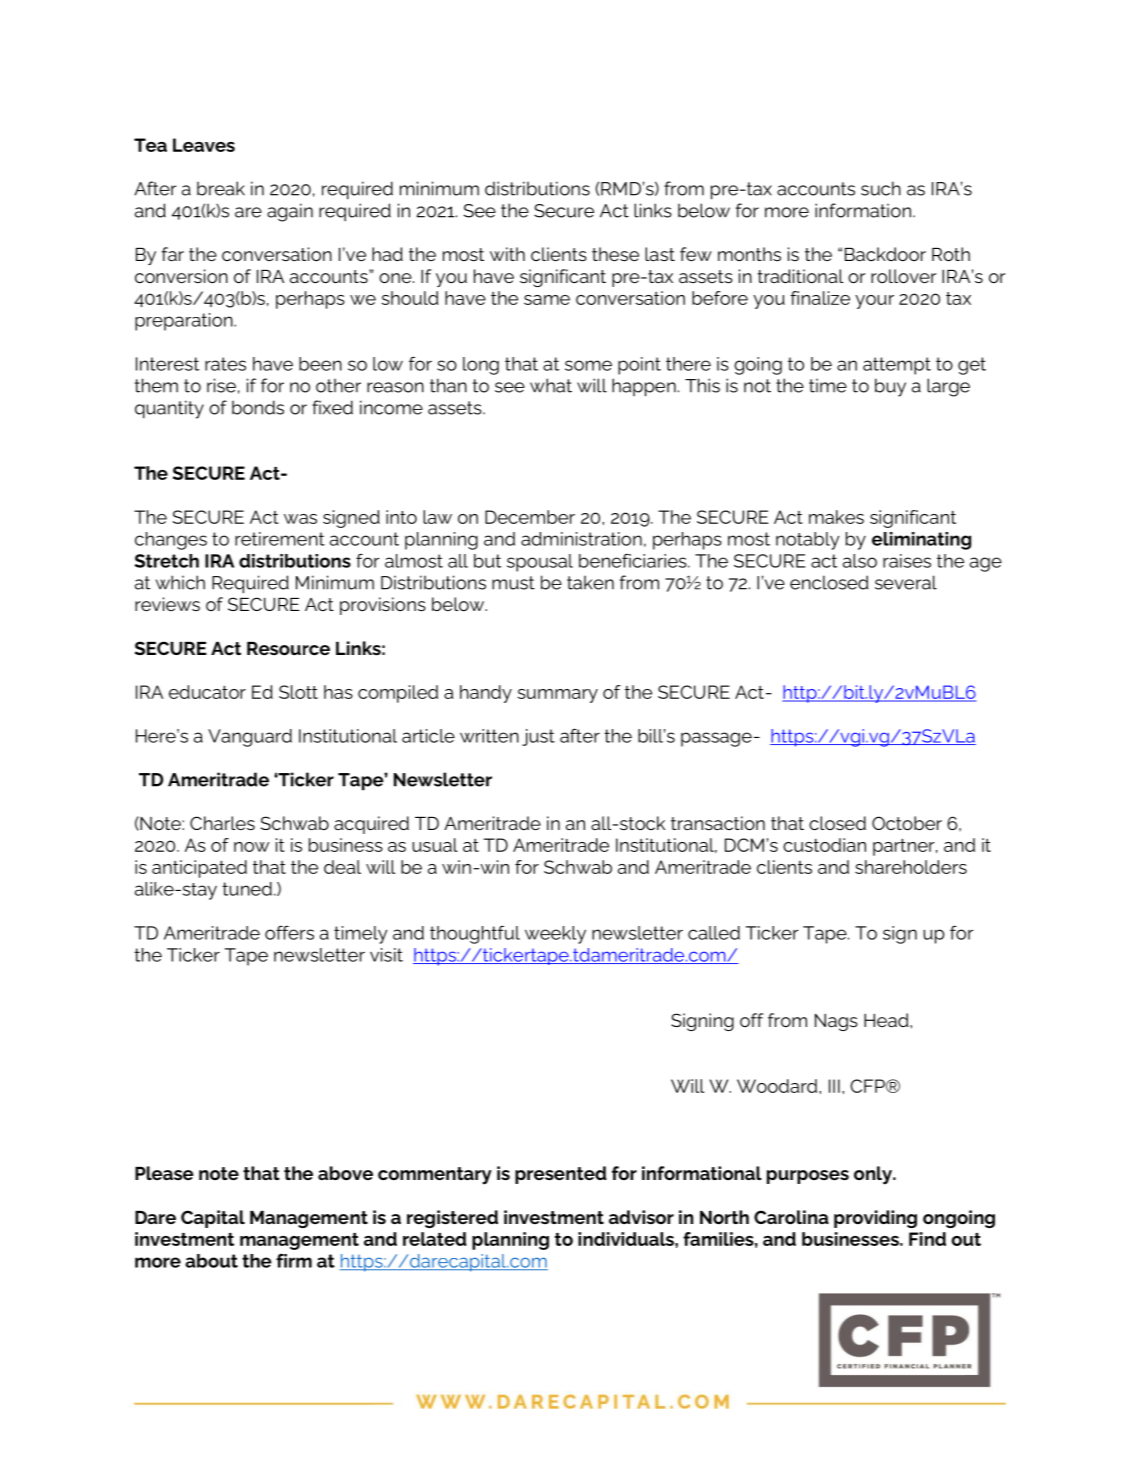 This image has width=1140, height=1476. Describe the element at coordinates (247, 889) in the image. I see `tuned` at that location.
